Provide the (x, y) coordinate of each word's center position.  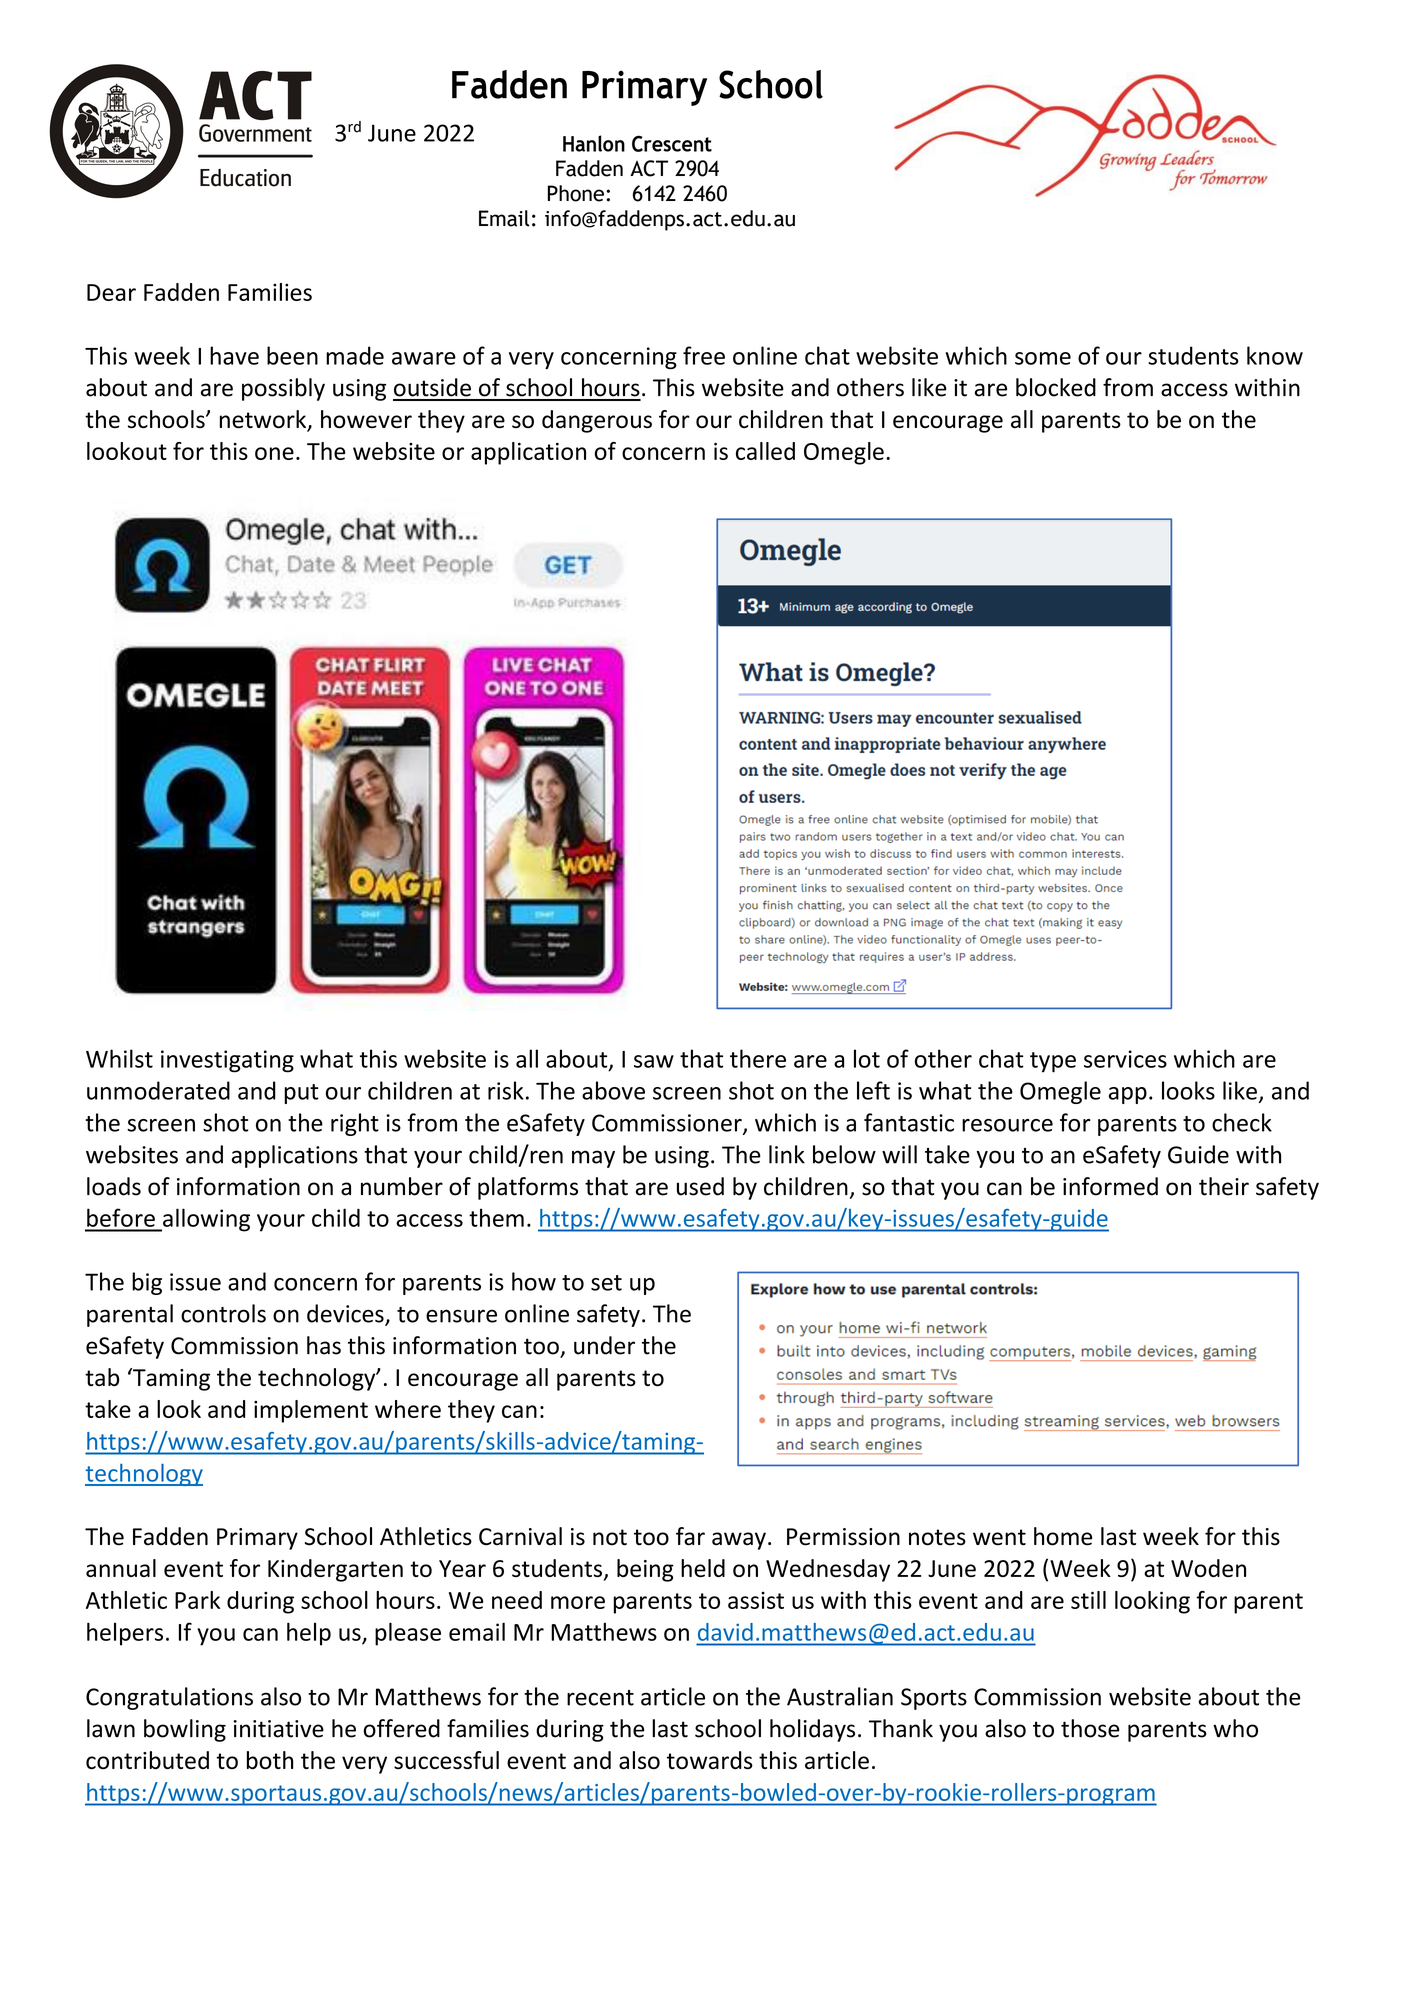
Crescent (672, 143)
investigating (227, 1061)
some (1043, 358)
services (1125, 1059)
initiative (279, 1729)
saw (654, 1061)
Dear (111, 292)
